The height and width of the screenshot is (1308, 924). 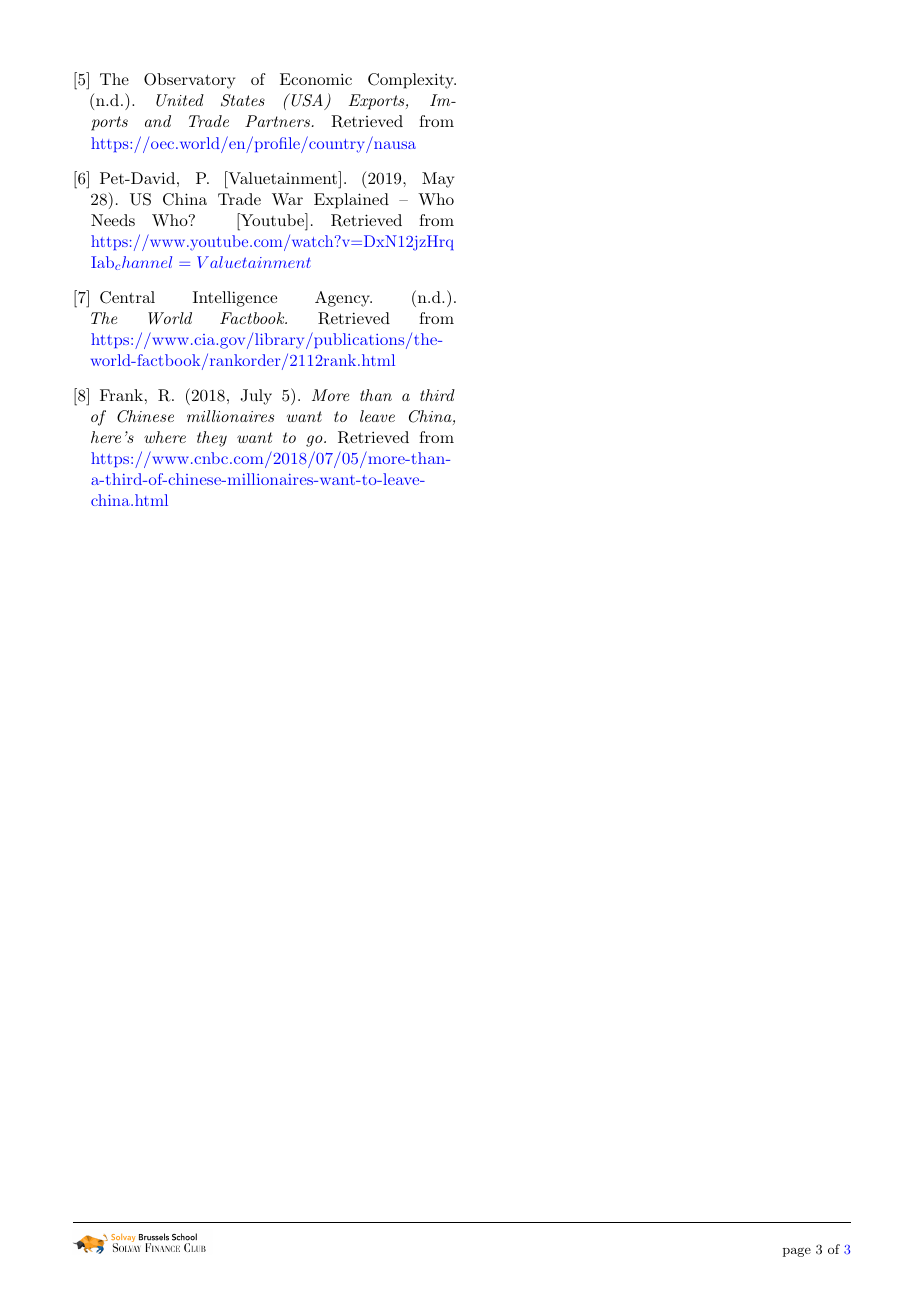 I want to click on Intelligence, so click(x=235, y=299).
